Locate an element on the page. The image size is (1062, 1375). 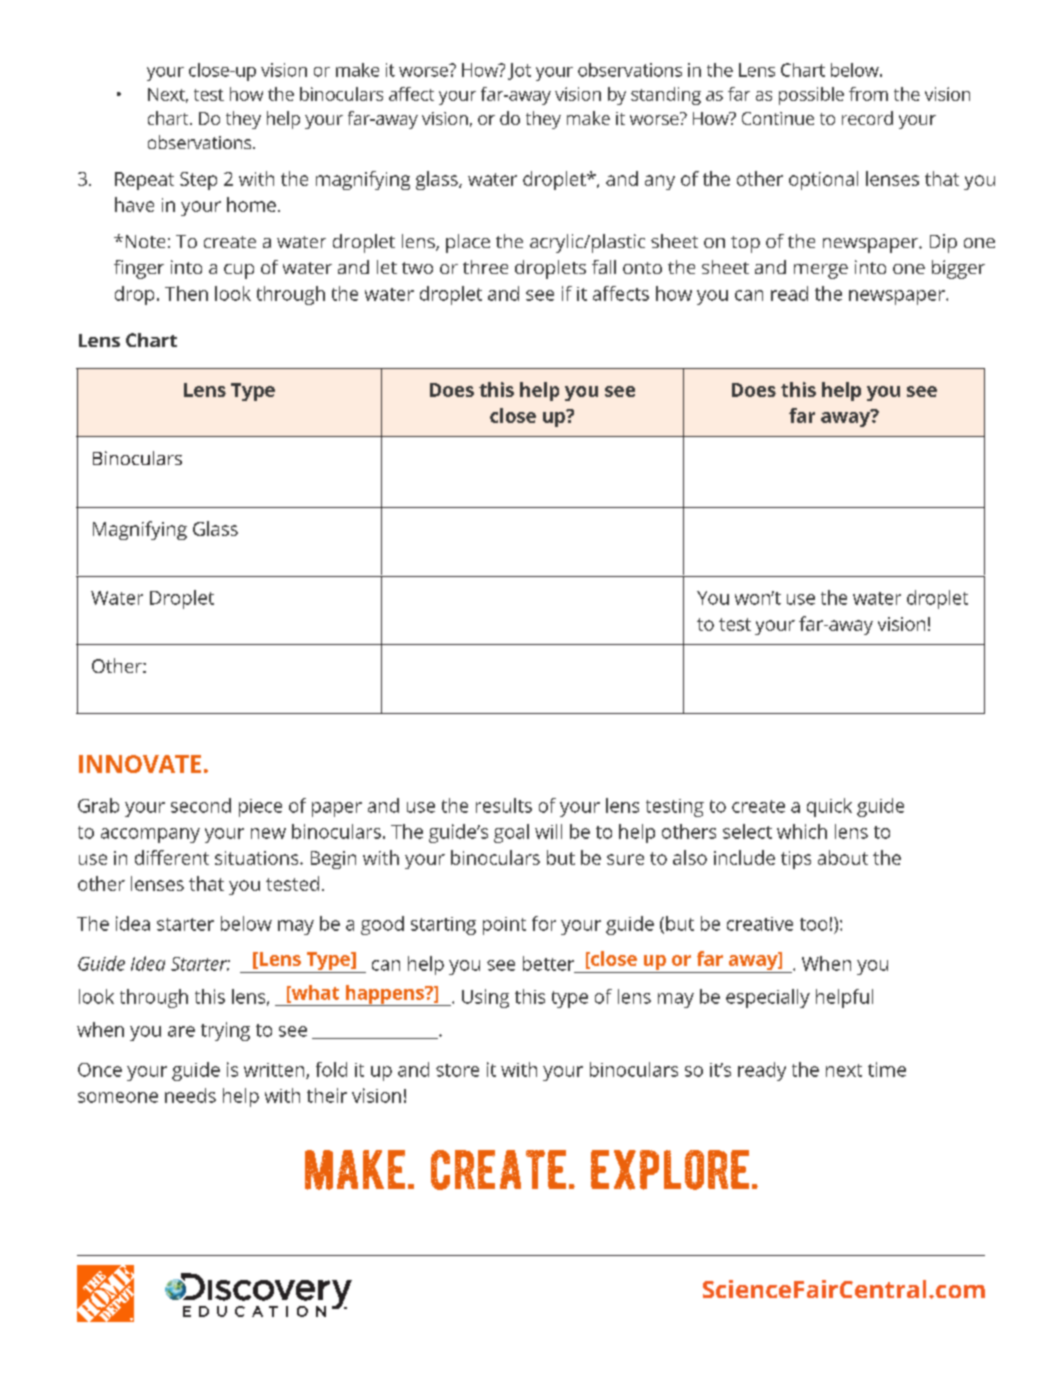
three is located at coordinates (485, 267).
